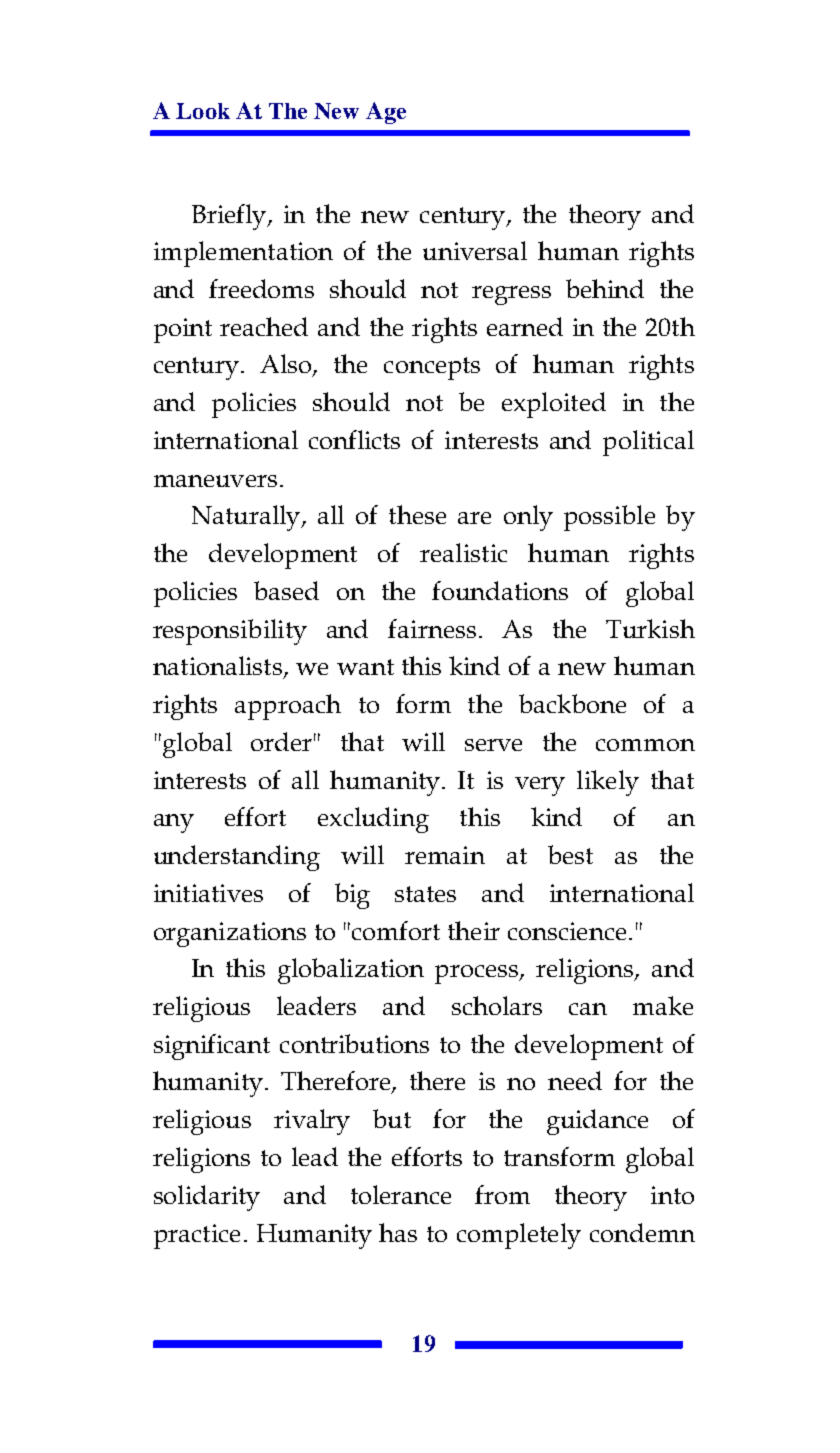 This screenshot has width=840, height=1453. What do you see at coordinates (642, 1232) in the screenshot?
I see `condemn` at bounding box center [642, 1232].
